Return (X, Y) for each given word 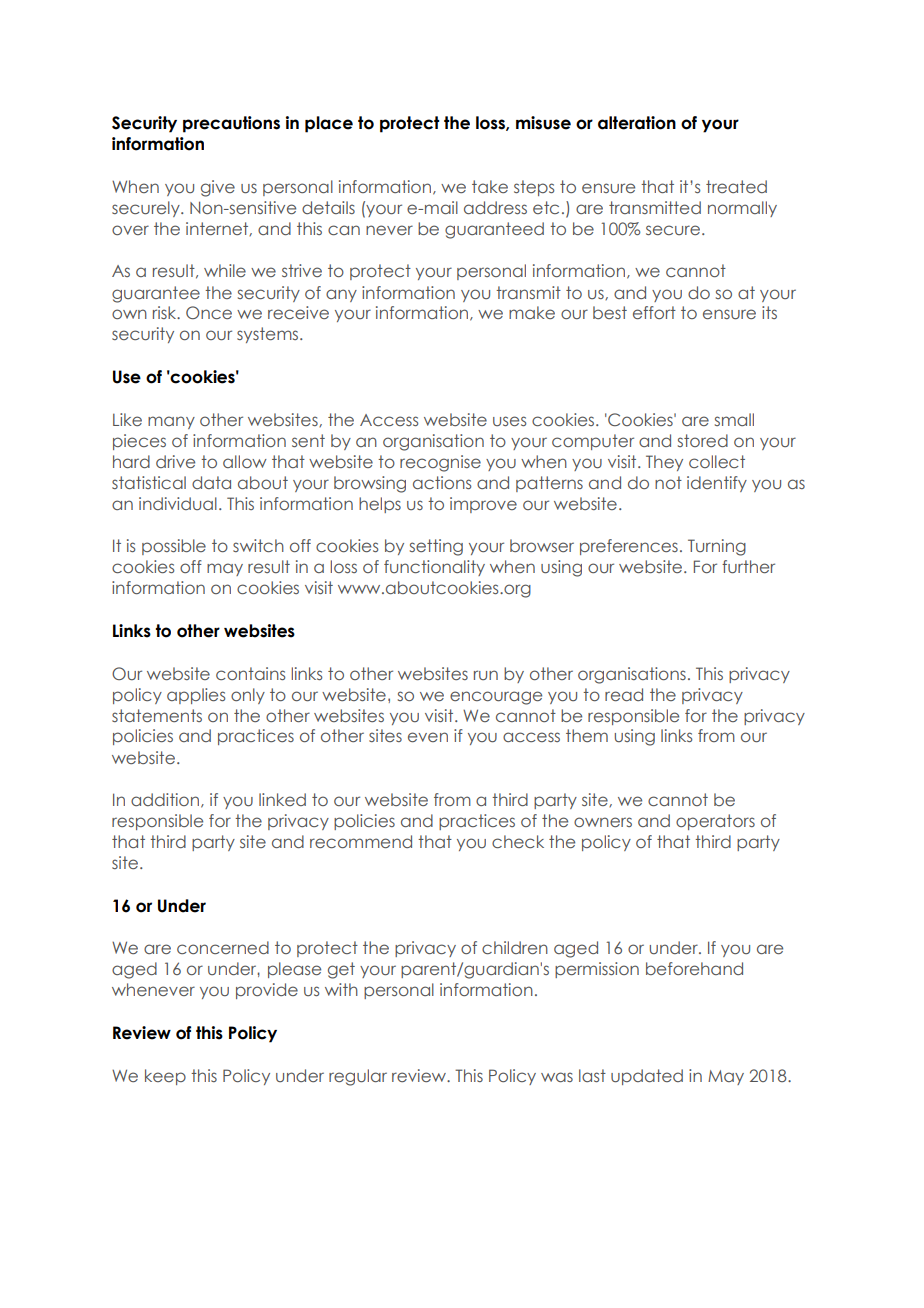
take (490, 186)
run (486, 675)
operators (715, 822)
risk (166, 312)
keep (165, 1077)
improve (483, 505)
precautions (231, 124)
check (518, 841)
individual (178, 503)
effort (654, 312)
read (624, 694)
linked (282, 799)
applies (196, 696)
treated (736, 186)
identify (717, 484)
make (532, 312)
